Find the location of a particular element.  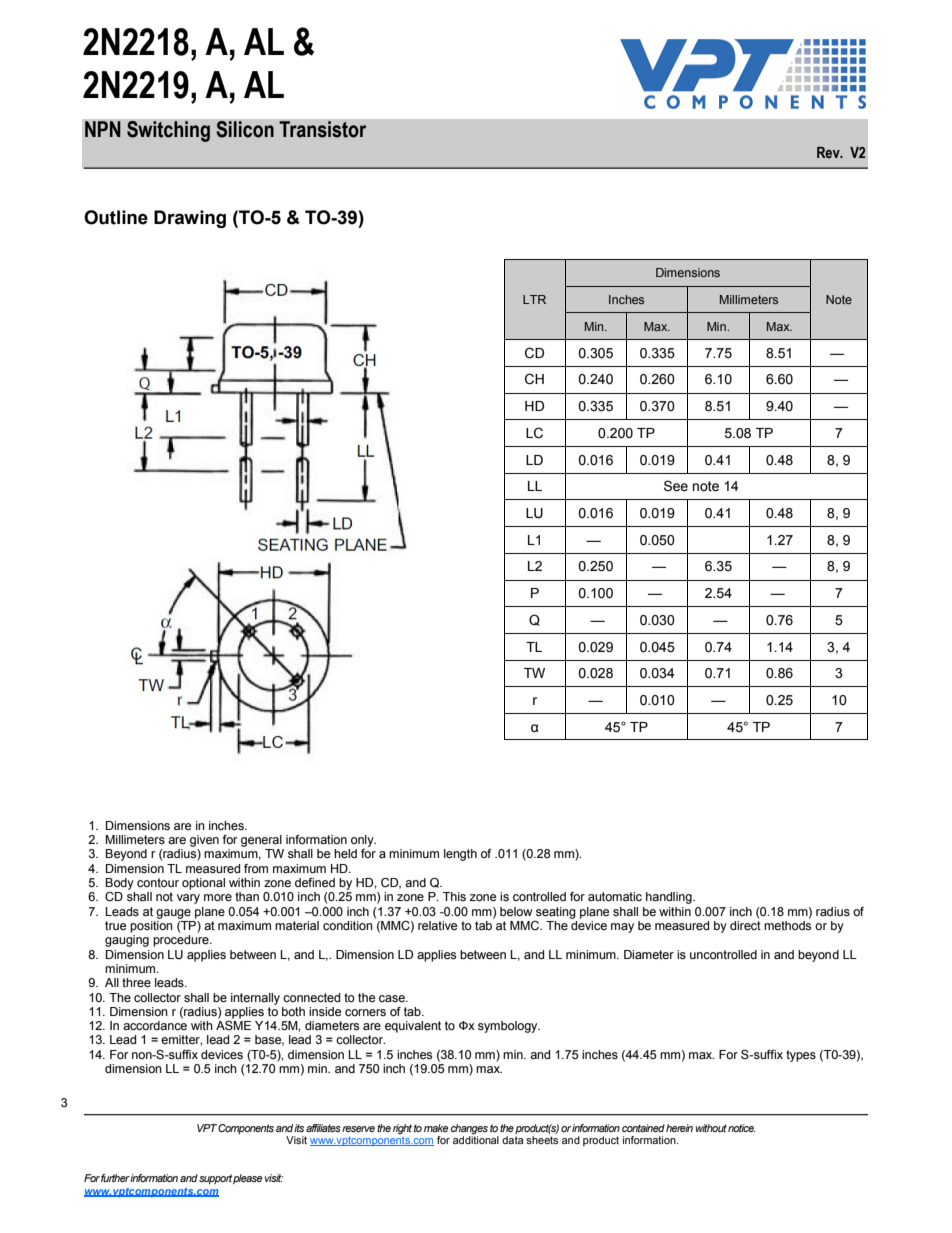

Rev is located at coordinates (829, 152).
